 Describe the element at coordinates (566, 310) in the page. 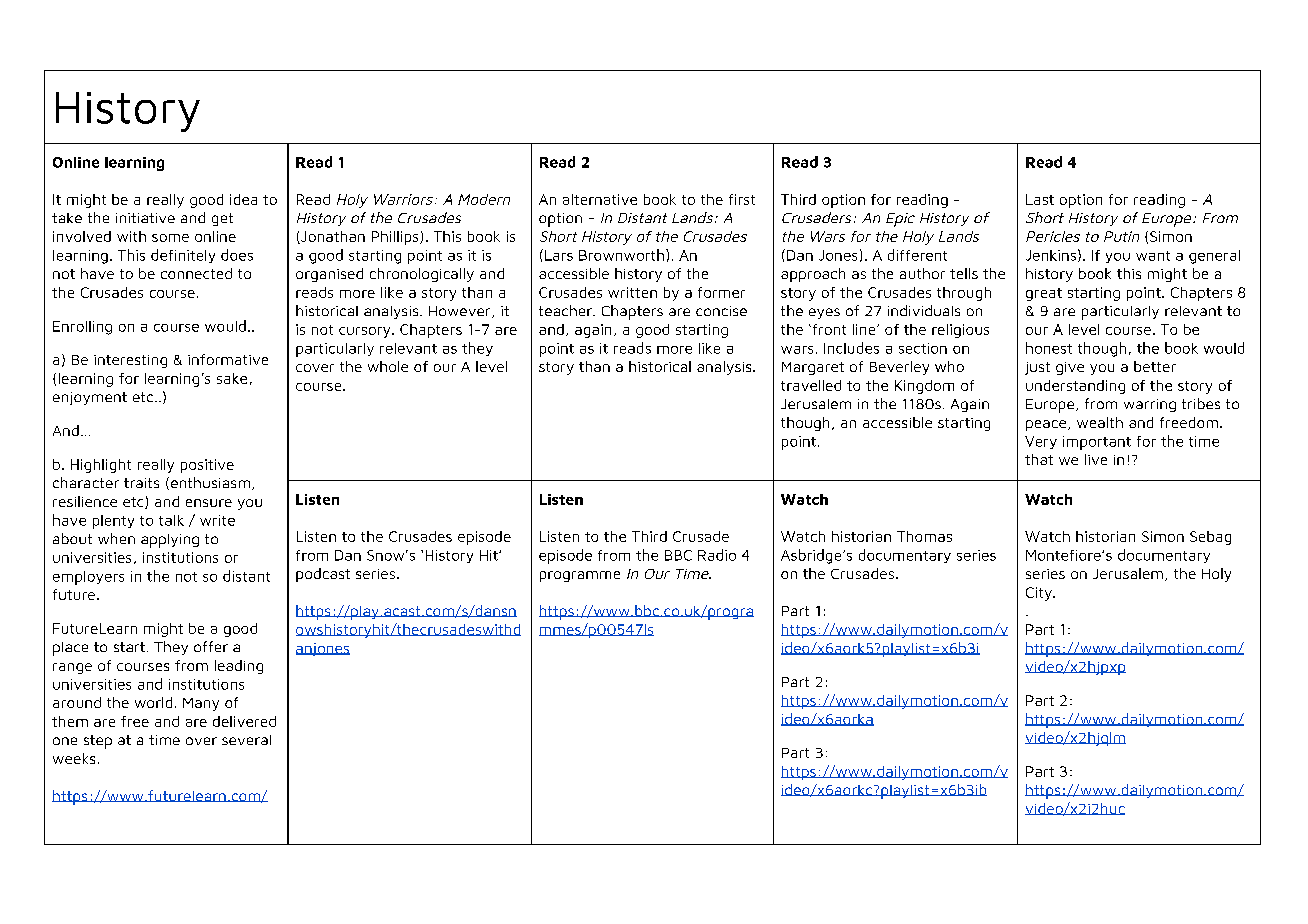

I see `teacher` at that location.
